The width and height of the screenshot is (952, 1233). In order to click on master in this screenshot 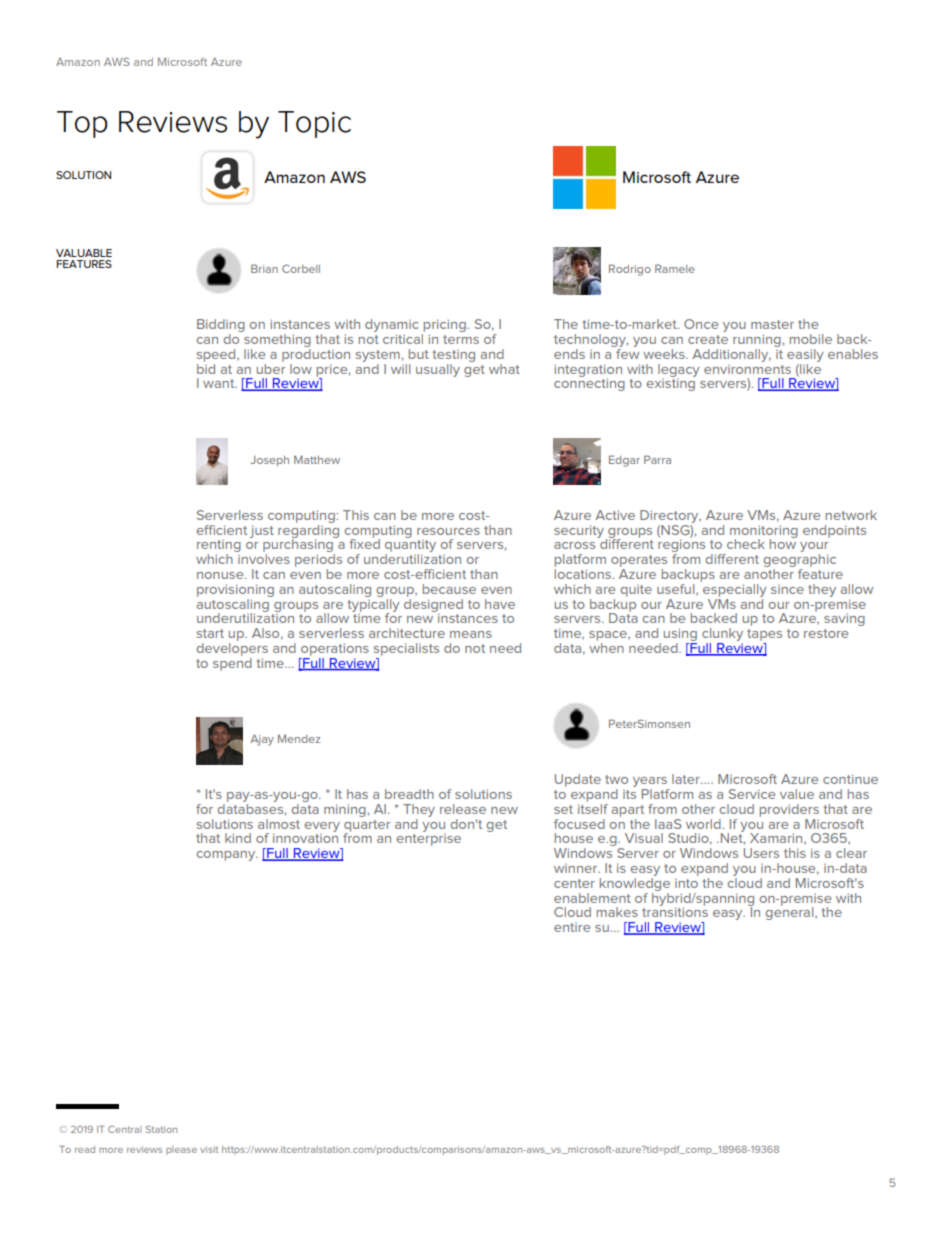, I will do `click(772, 324)`.
